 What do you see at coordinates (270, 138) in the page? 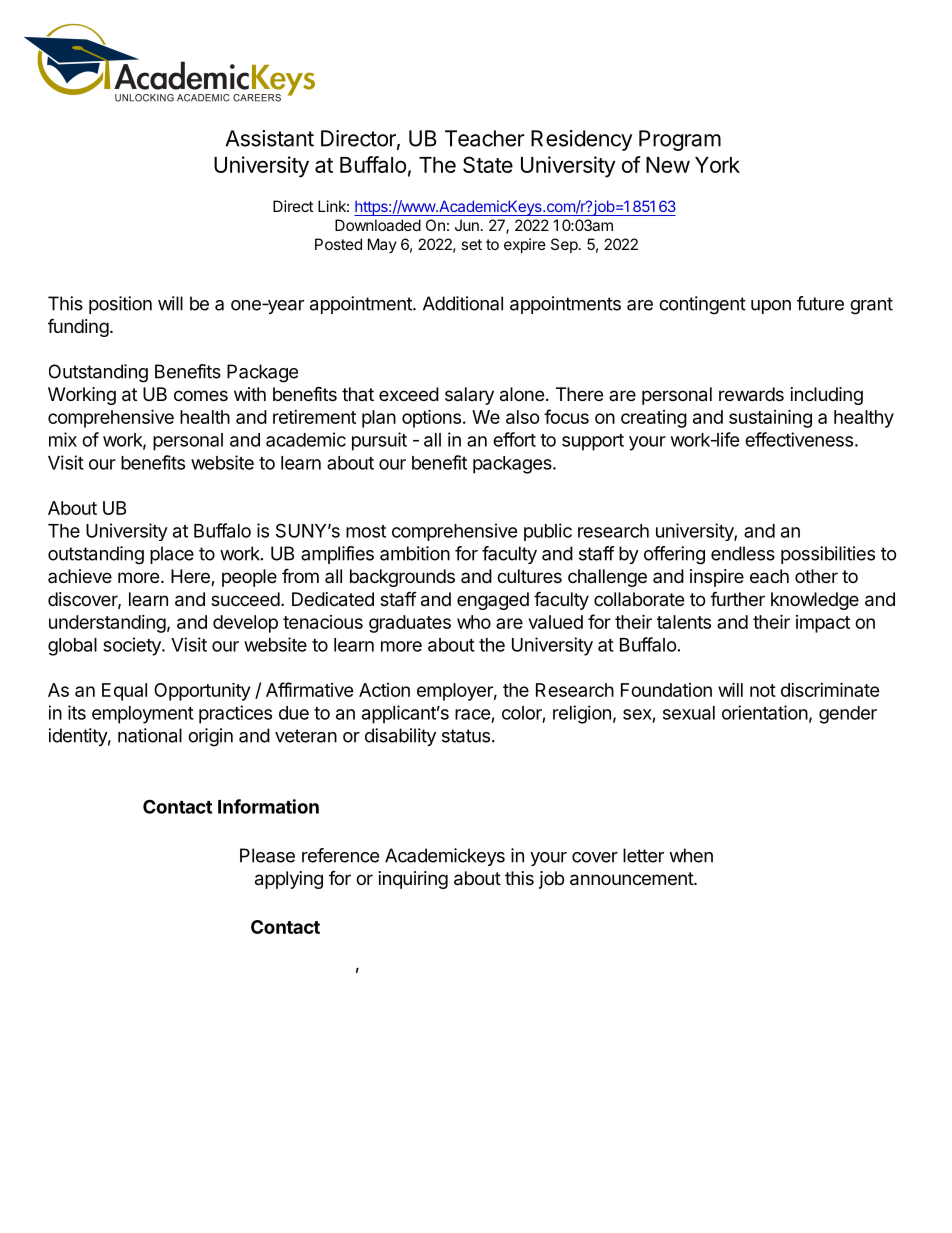
I see `Assistant` at bounding box center [270, 138].
